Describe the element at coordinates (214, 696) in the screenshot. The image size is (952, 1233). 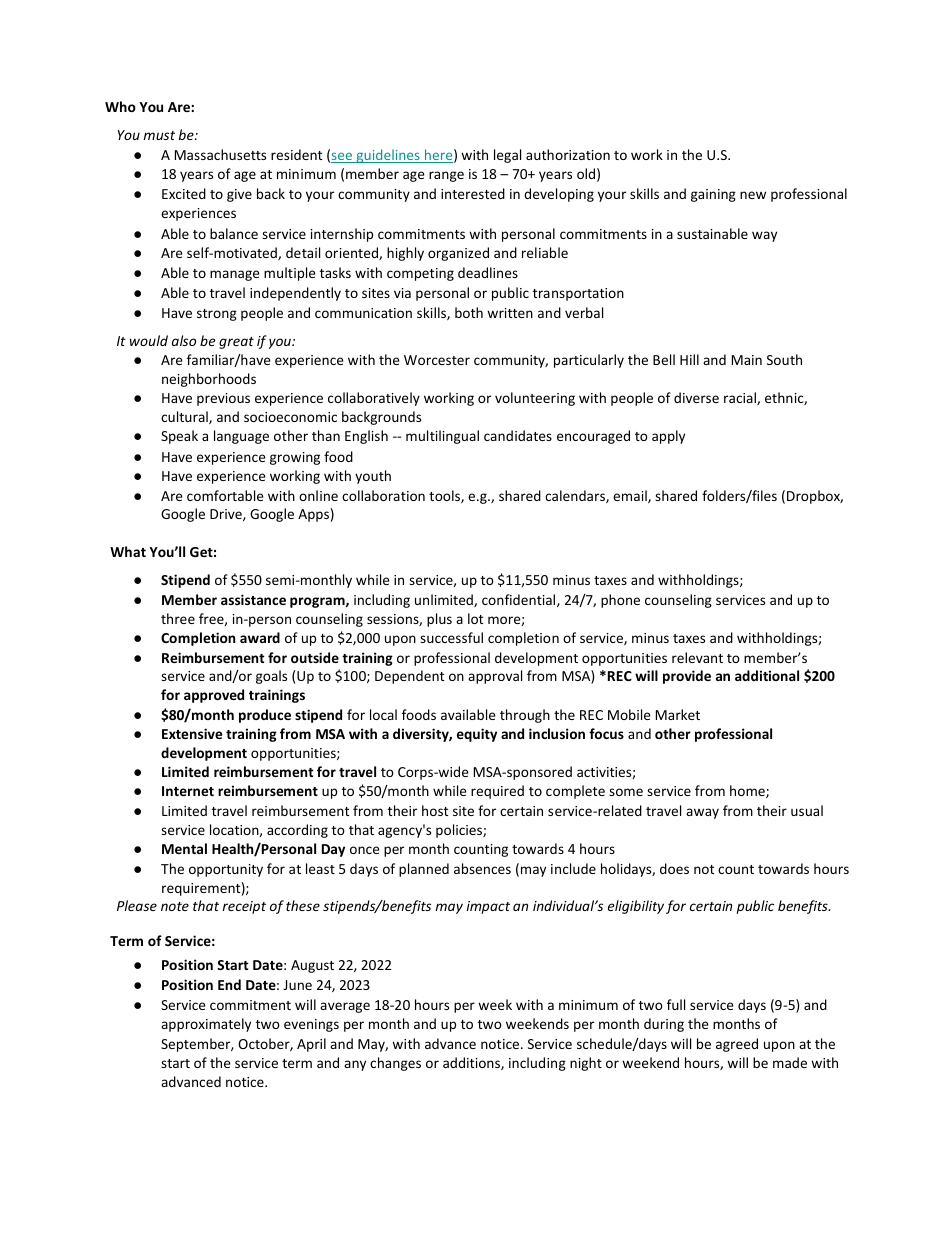
I see `approved` at that location.
